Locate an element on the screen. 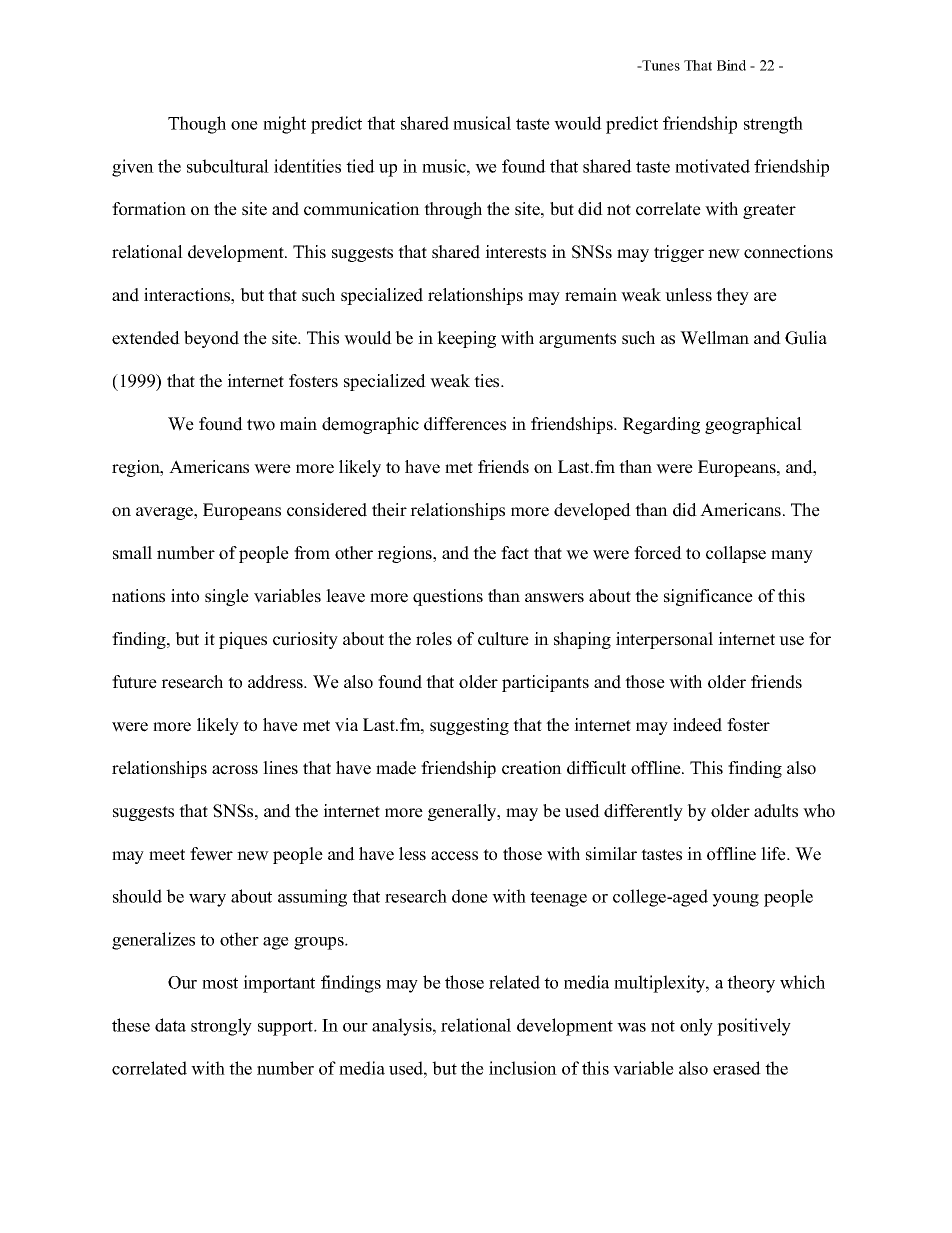 This screenshot has height=1233, width=952. tied is located at coordinates (360, 166).
